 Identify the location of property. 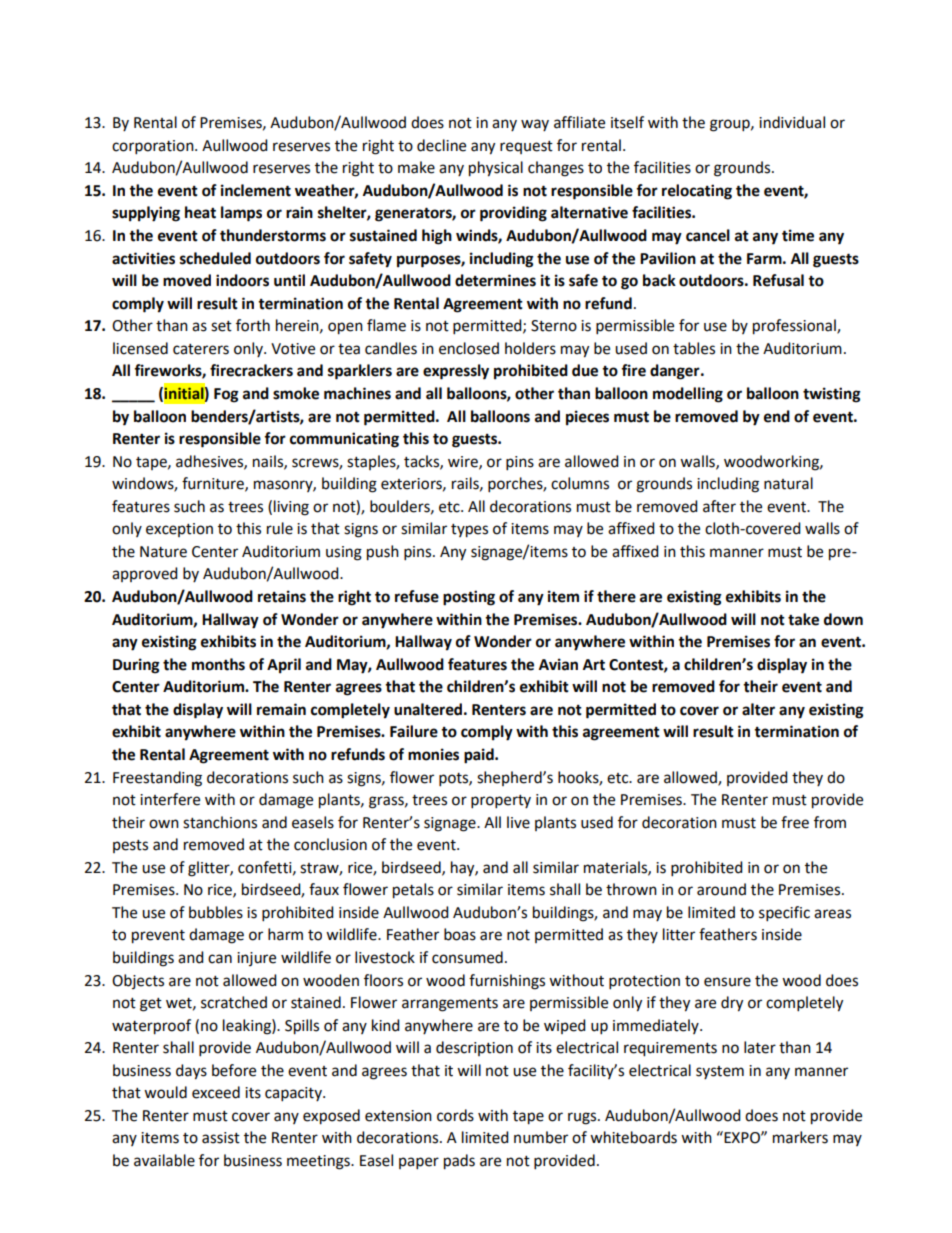
(501, 802).
